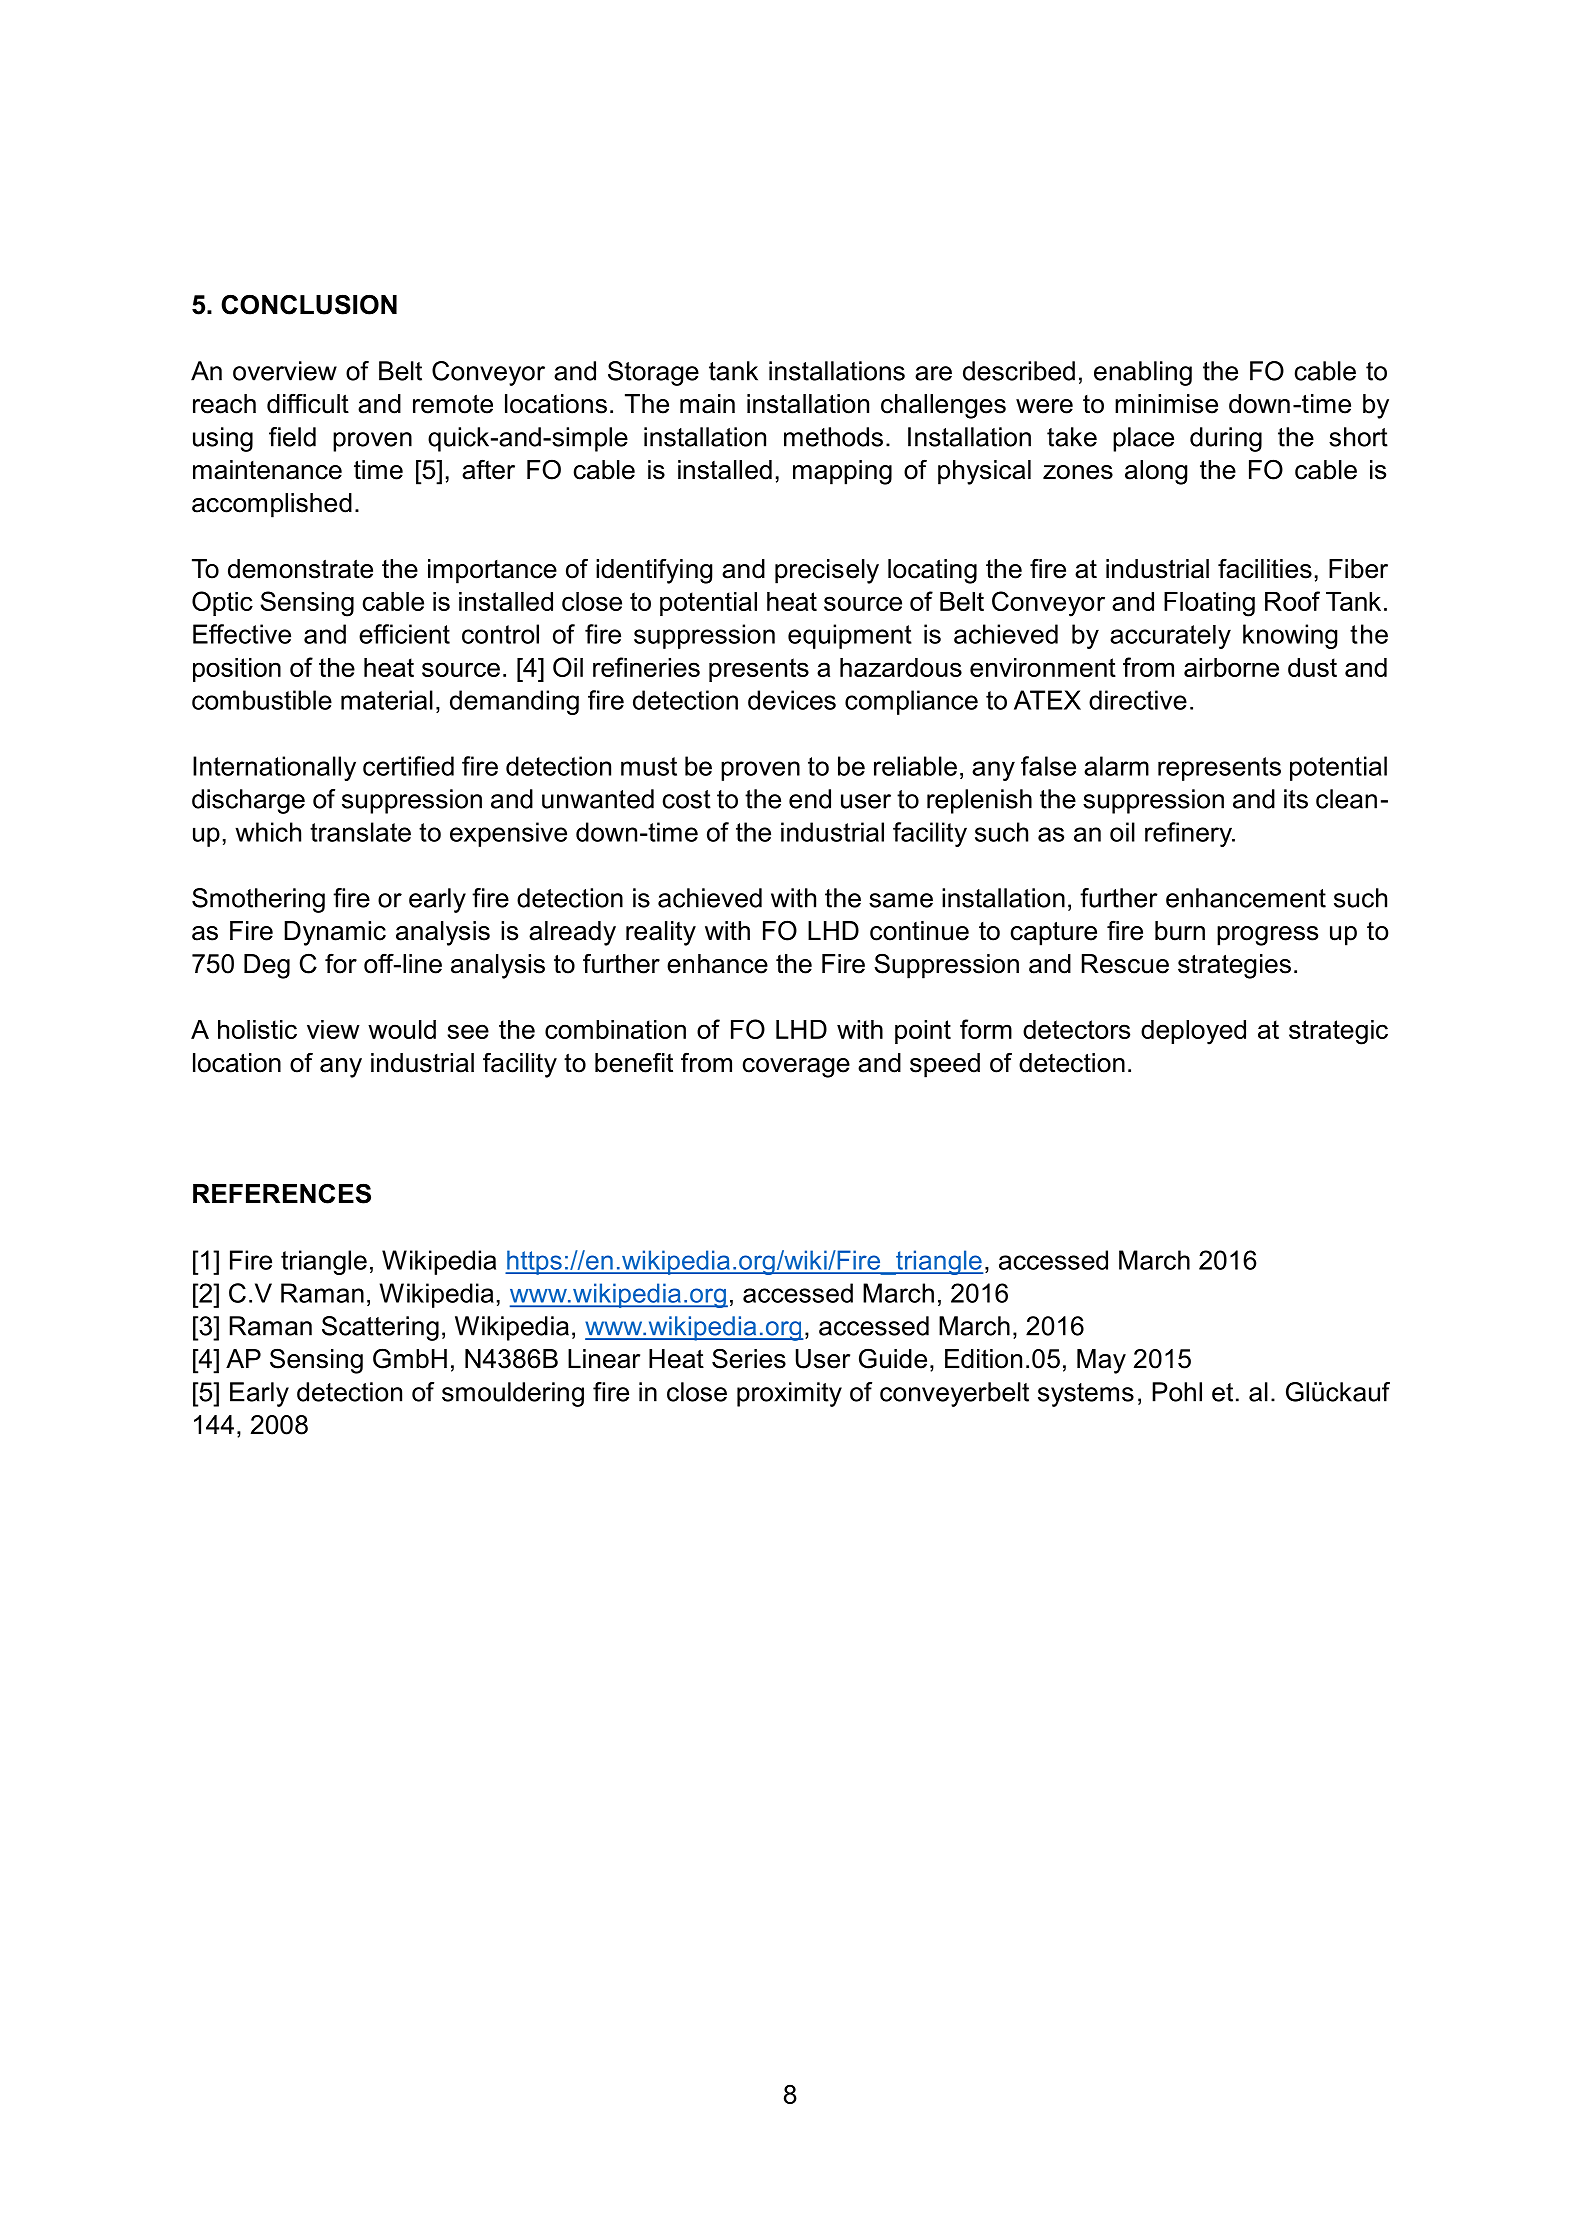 The height and width of the image is (2234, 1580). I want to click on refinery, so click(1189, 834).
